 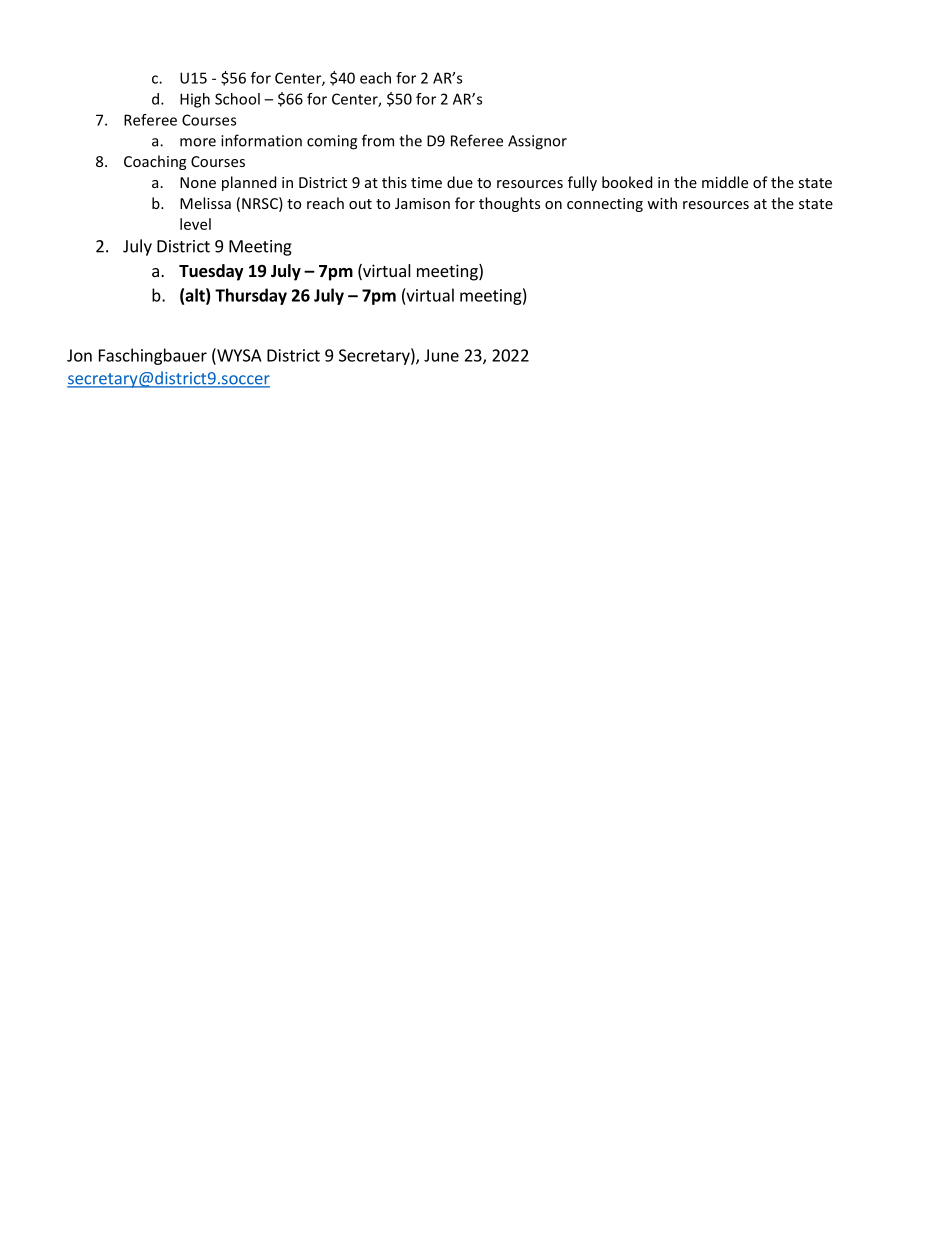 I want to click on June, so click(x=441, y=355).
